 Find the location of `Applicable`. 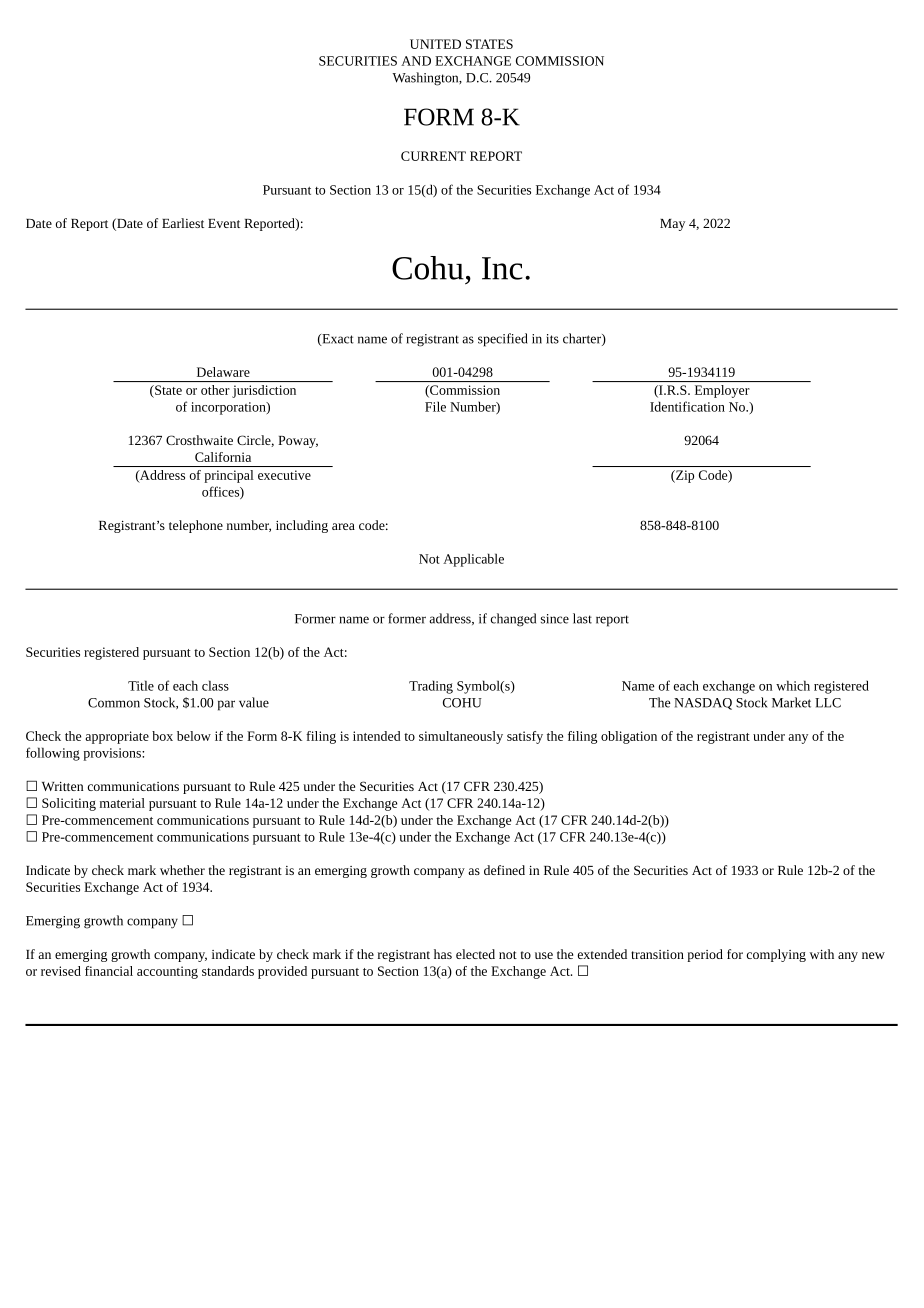

Applicable is located at coordinates (473, 560).
